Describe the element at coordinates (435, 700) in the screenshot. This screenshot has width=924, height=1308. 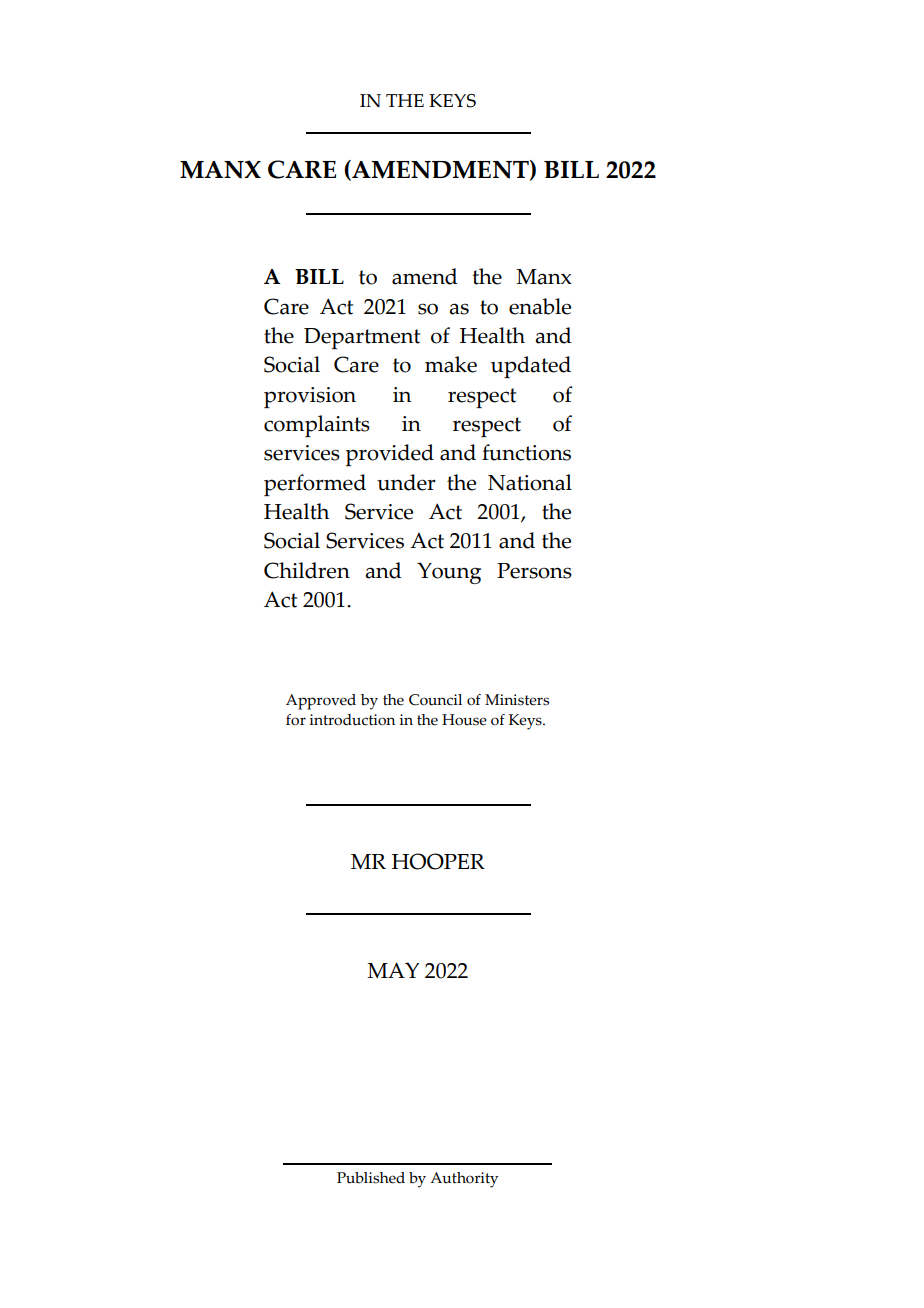
I see `Council` at that location.
